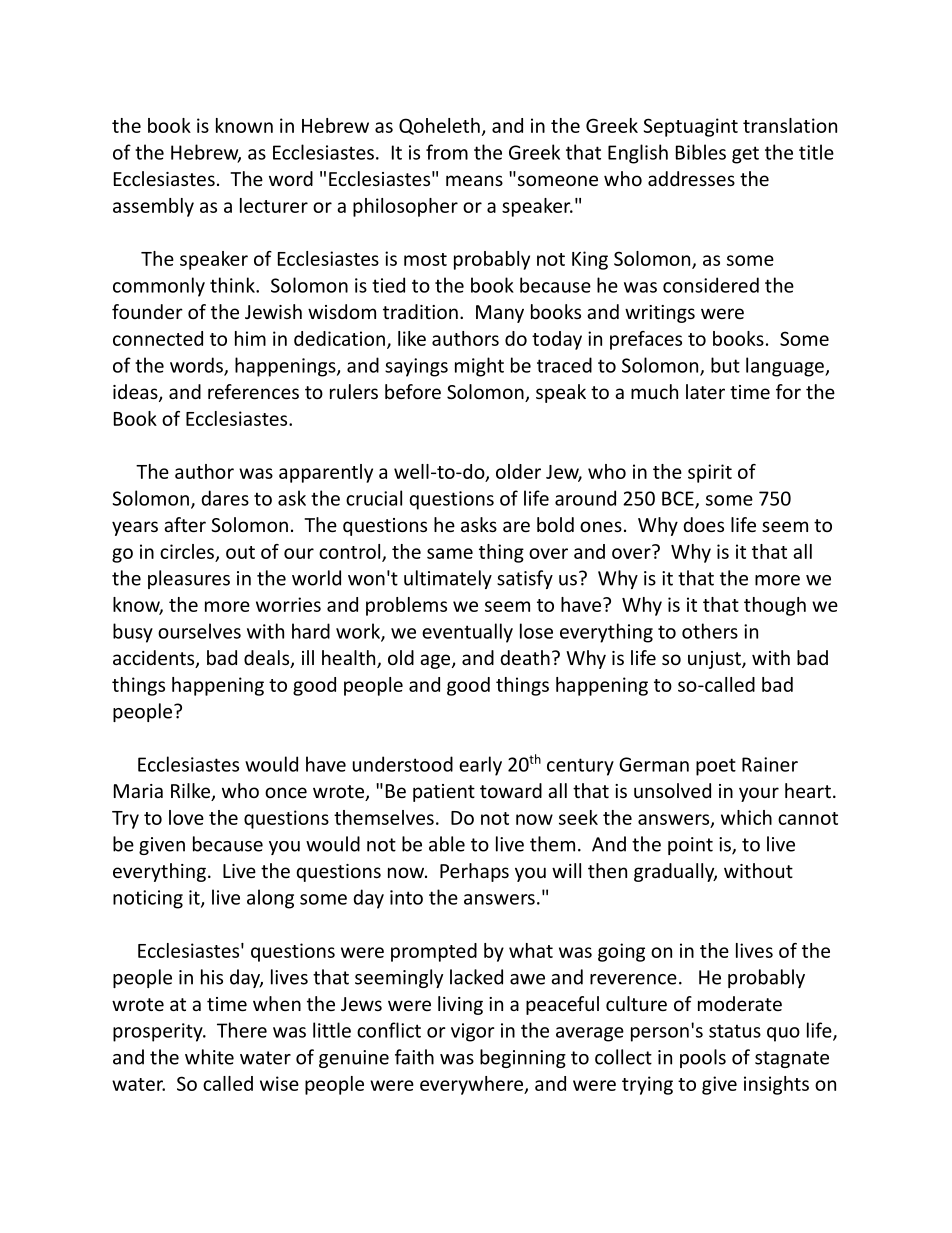  What do you see at coordinates (447, 152) in the document?
I see `from` at bounding box center [447, 152].
